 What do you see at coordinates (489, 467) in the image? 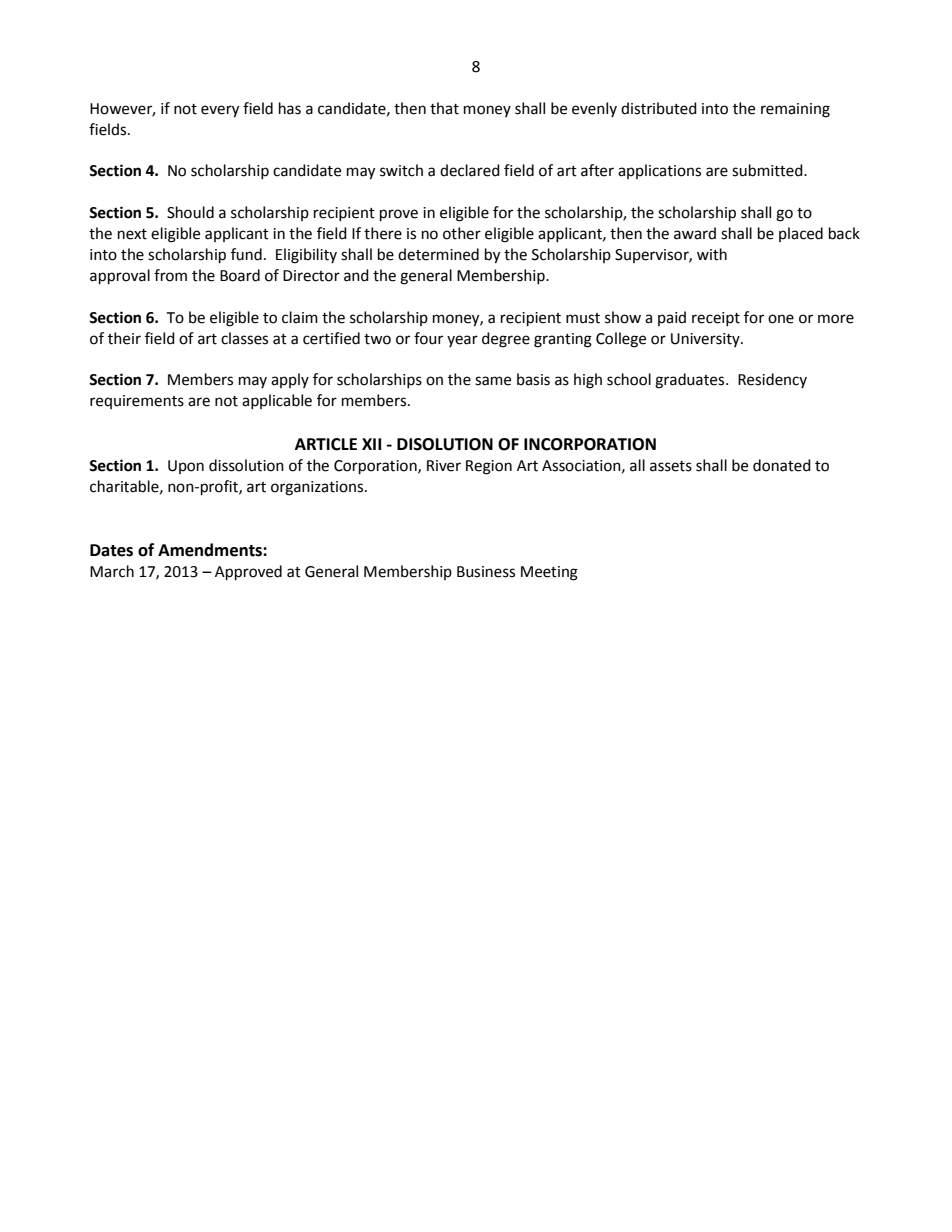
I see `Region` at bounding box center [489, 467].
